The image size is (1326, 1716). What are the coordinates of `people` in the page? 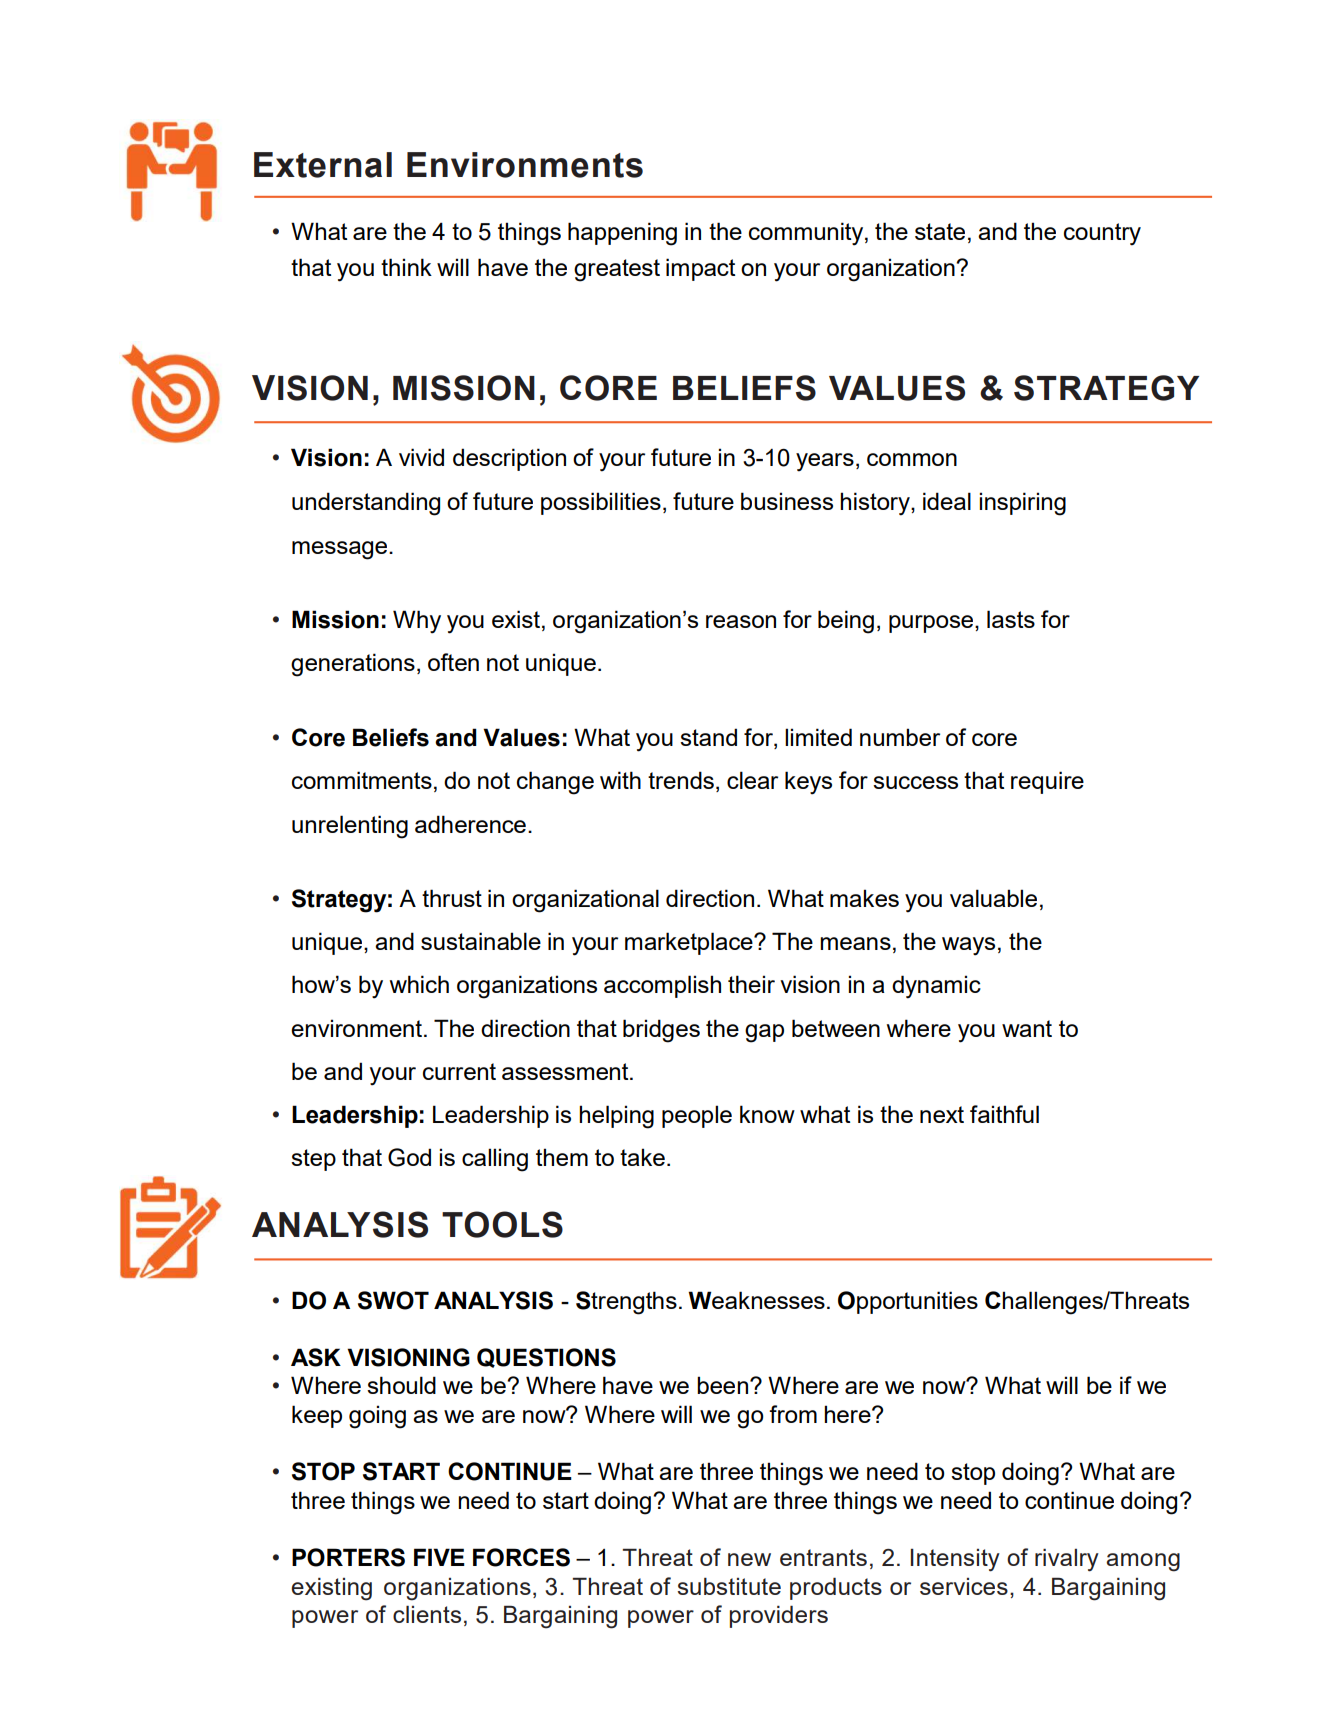 It's located at (697, 1116).
